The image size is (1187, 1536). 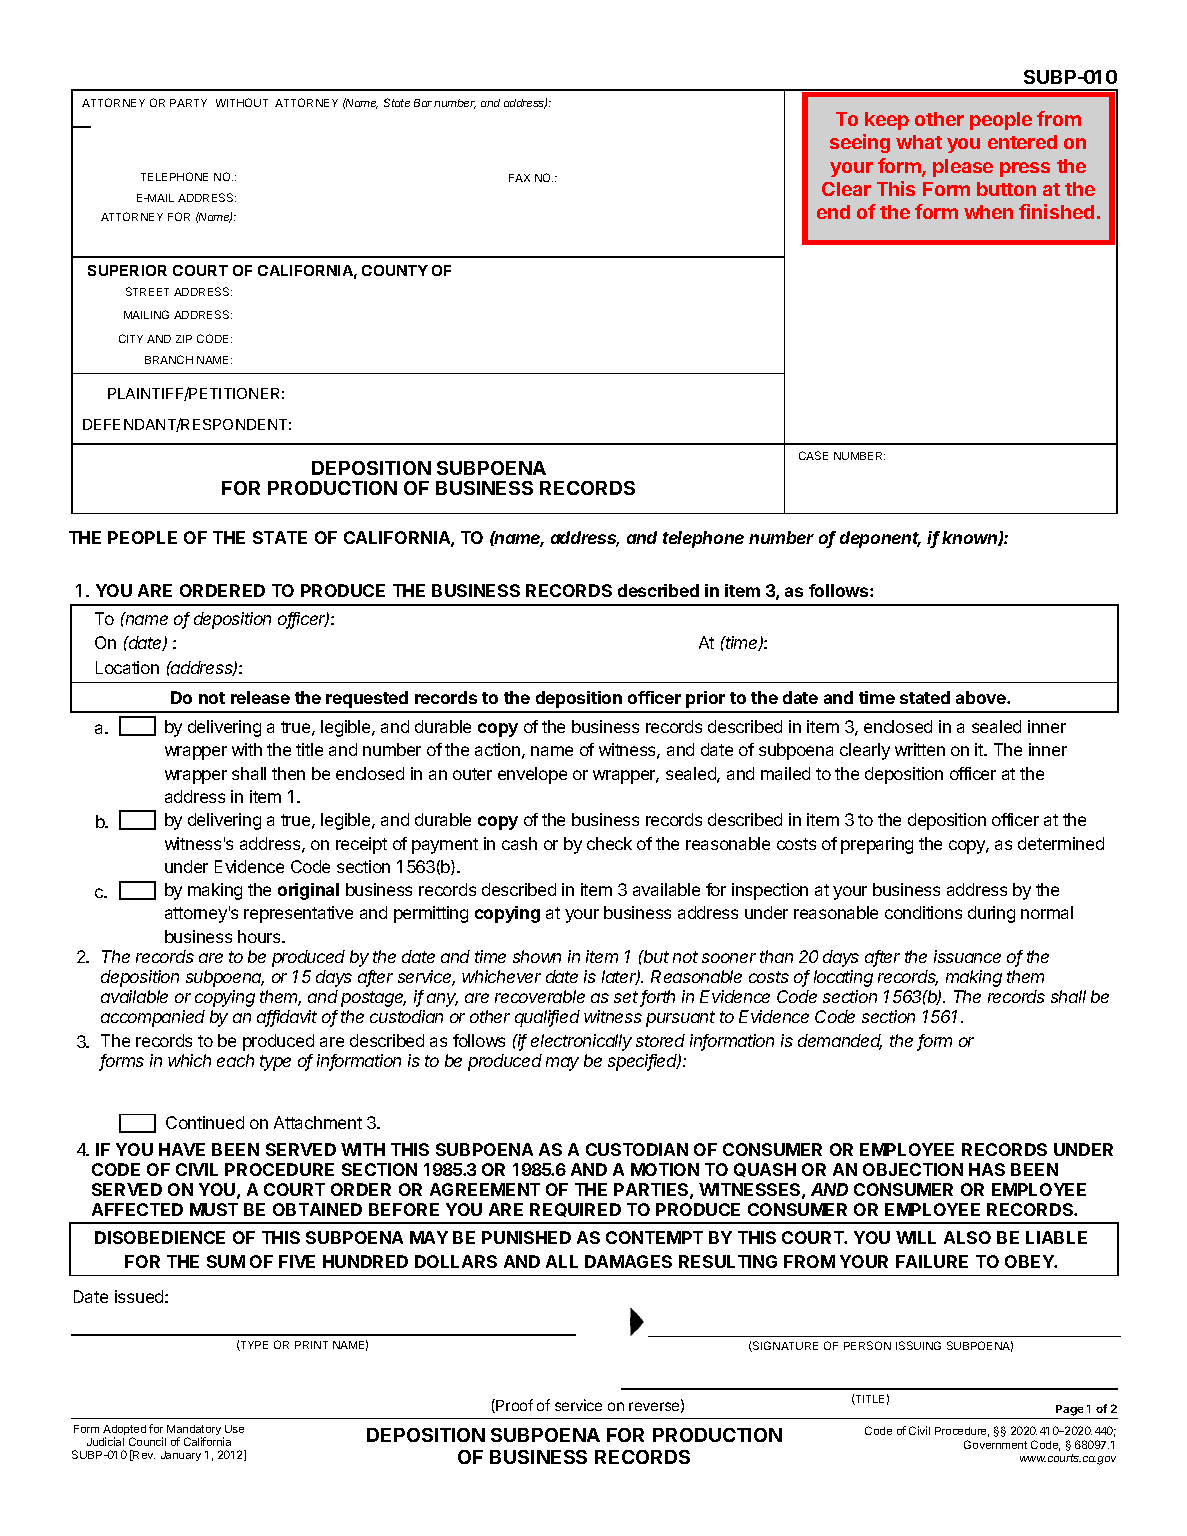 I want to click on CASE, so click(x=813, y=455).
